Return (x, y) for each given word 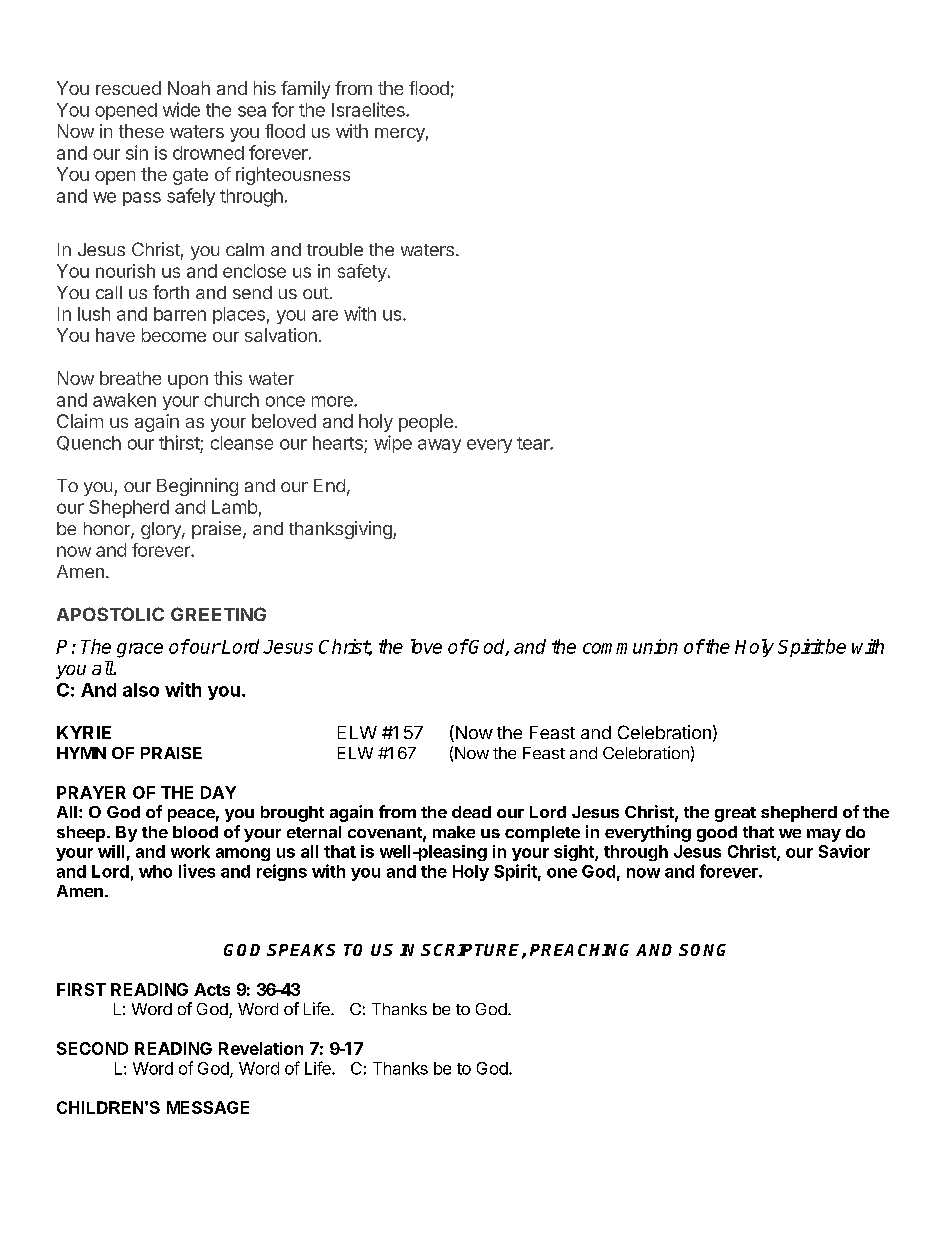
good (717, 834)
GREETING (218, 614)
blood (195, 832)
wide (181, 109)
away (439, 446)
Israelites (369, 109)
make (454, 832)
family (305, 90)
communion (630, 646)
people (426, 423)
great (735, 814)
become (174, 335)
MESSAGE (208, 1107)
